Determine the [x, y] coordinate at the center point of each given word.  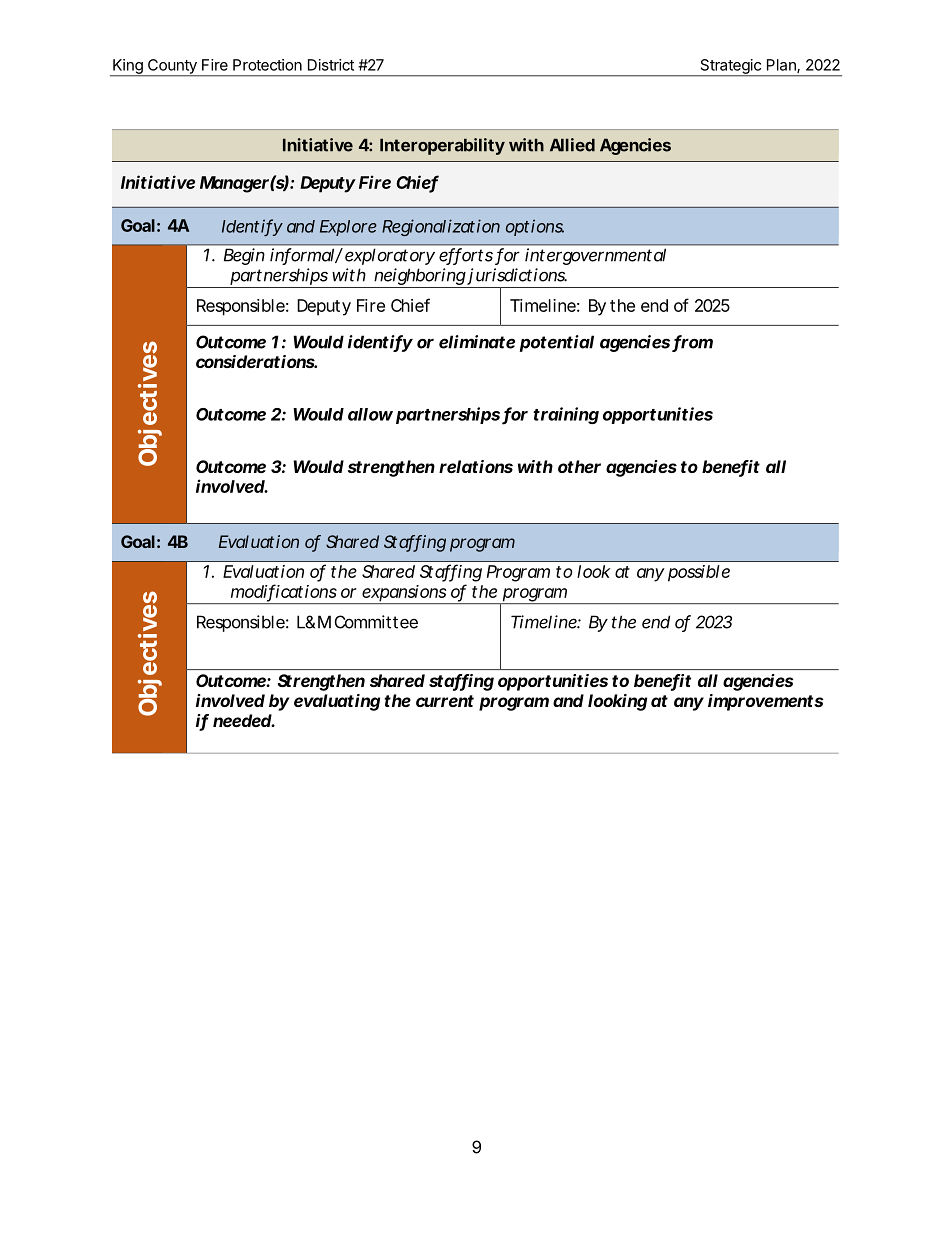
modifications [284, 592]
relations [476, 466]
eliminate [477, 342]
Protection [267, 65]
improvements [765, 702]
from [692, 343]
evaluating [337, 702]
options [535, 227]
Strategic [730, 67]
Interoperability [442, 146]
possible [699, 573]
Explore [348, 228]
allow [370, 414]
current [445, 701]
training [566, 415]
